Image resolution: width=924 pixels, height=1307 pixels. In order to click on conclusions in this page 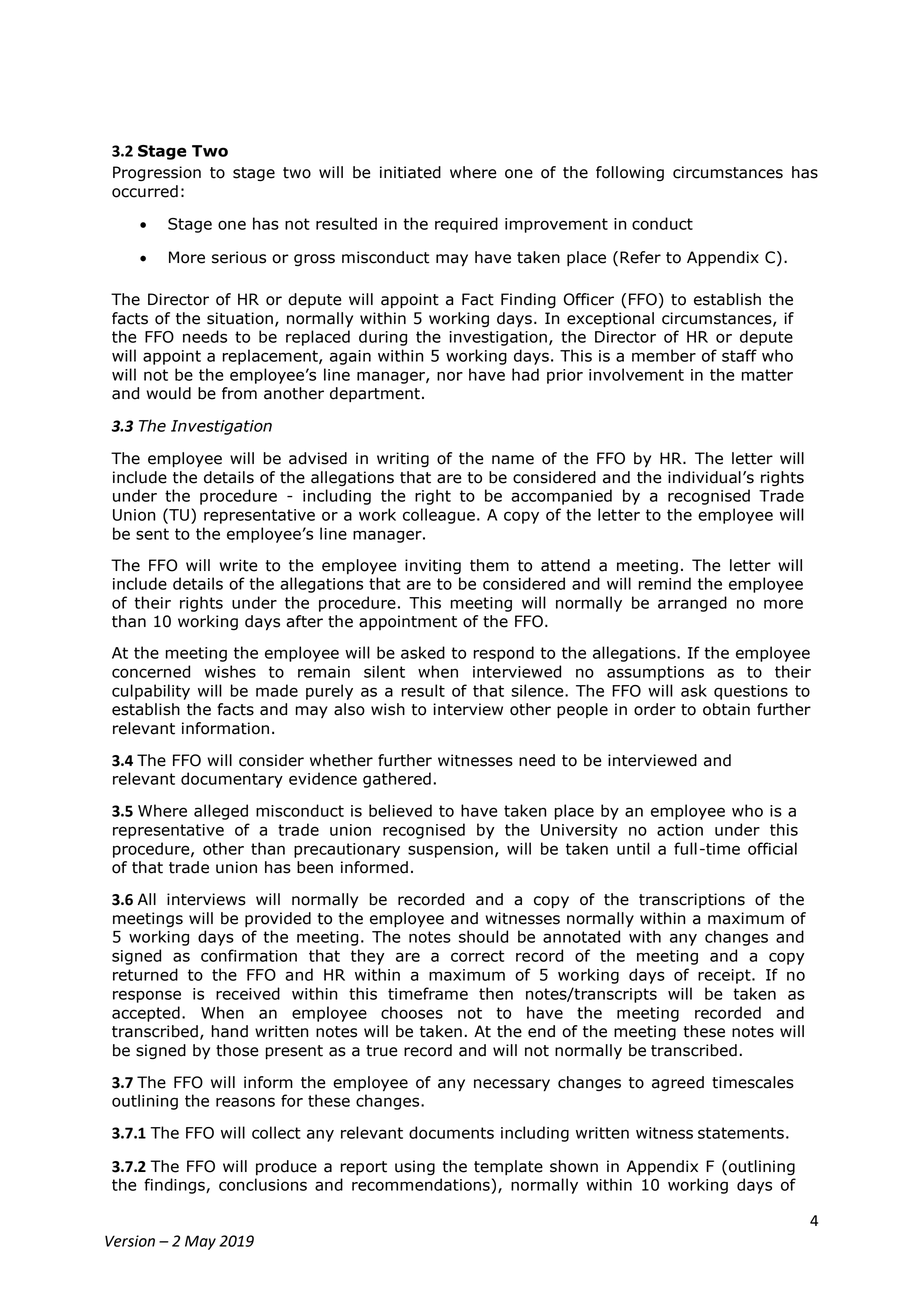, I will do `click(263, 1184)`.
